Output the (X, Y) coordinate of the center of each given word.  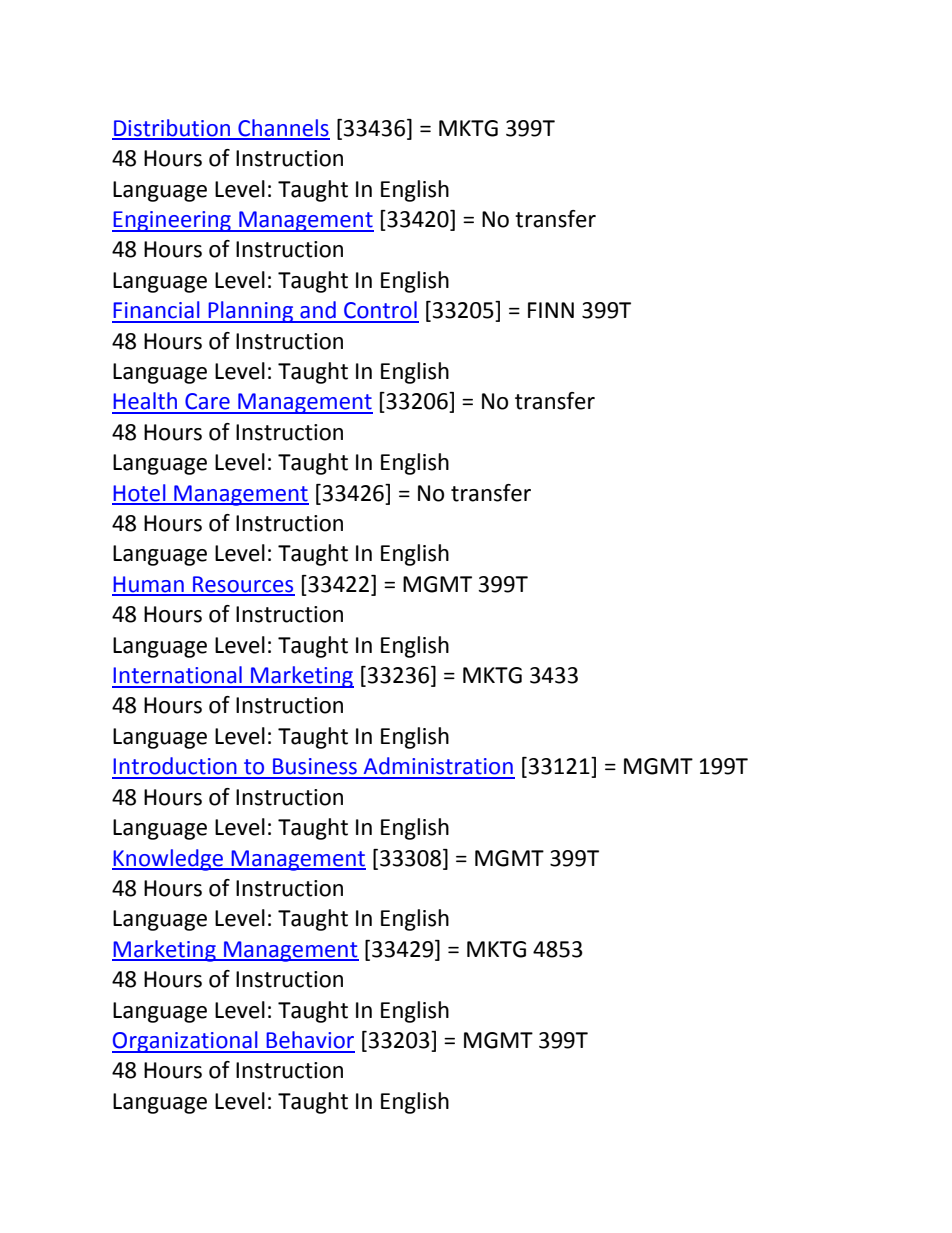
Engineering (172, 221)
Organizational (186, 1042)
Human (149, 585)
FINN (551, 310)
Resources (243, 585)
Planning (251, 312)
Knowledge (169, 860)
